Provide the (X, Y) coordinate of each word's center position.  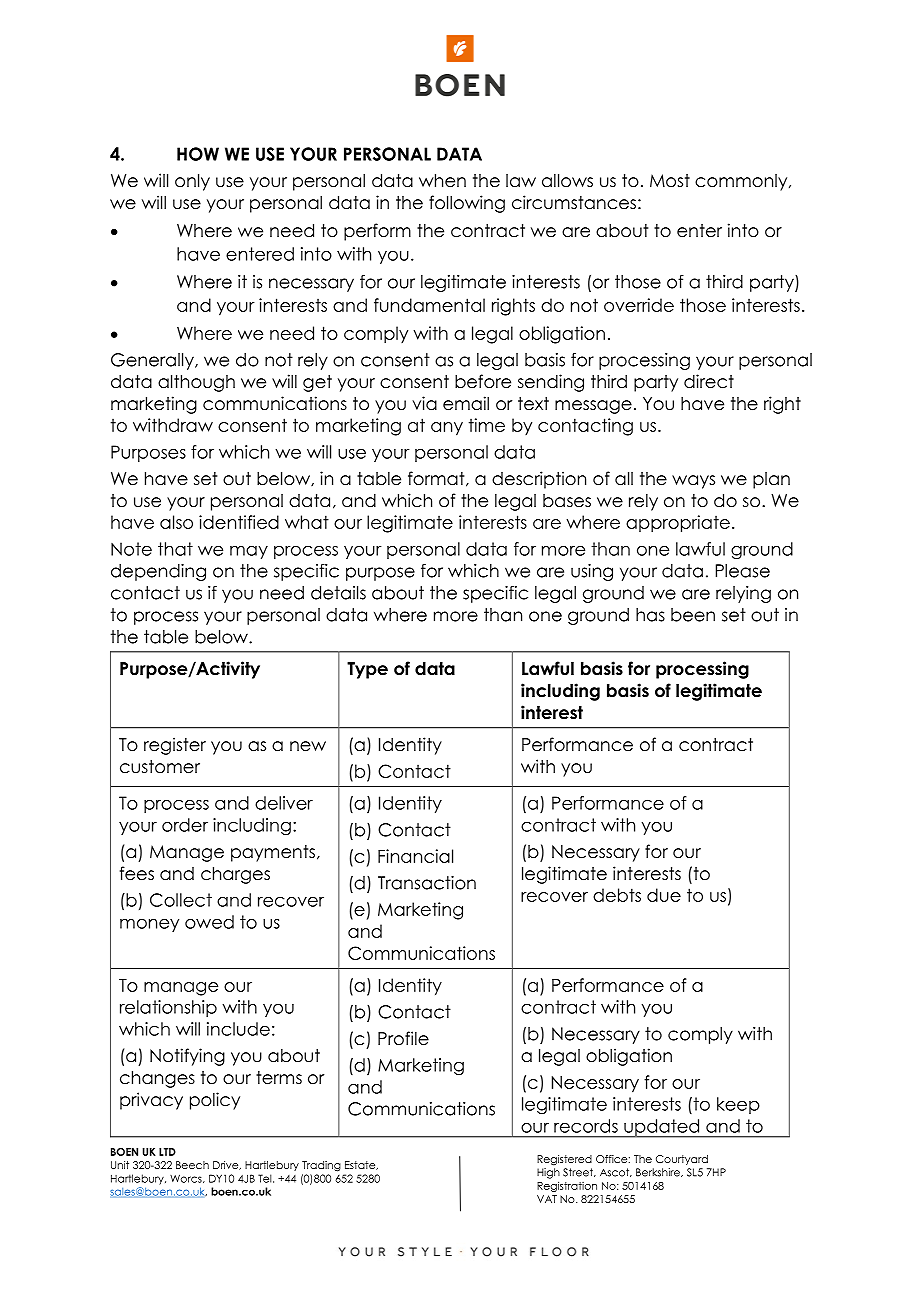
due (664, 895)
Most (670, 181)
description (539, 480)
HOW (198, 154)
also (176, 522)
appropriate (678, 524)
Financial (415, 856)
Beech (192, 1165)
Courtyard (682, 1160)
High (548, 1173)
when (442, 181)
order (185, 825)
